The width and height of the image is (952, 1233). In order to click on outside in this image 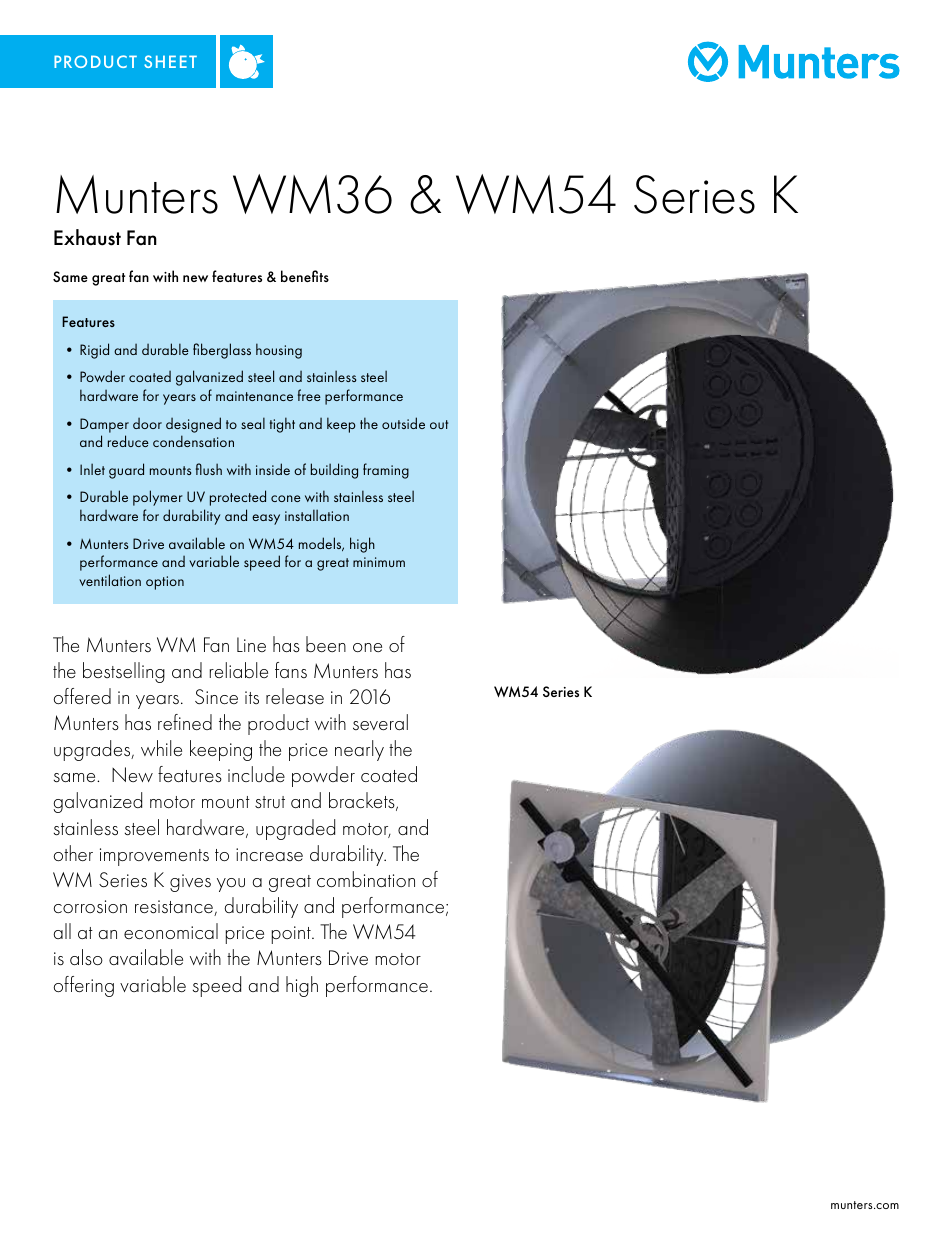, I will do `click(403, 423)`.
